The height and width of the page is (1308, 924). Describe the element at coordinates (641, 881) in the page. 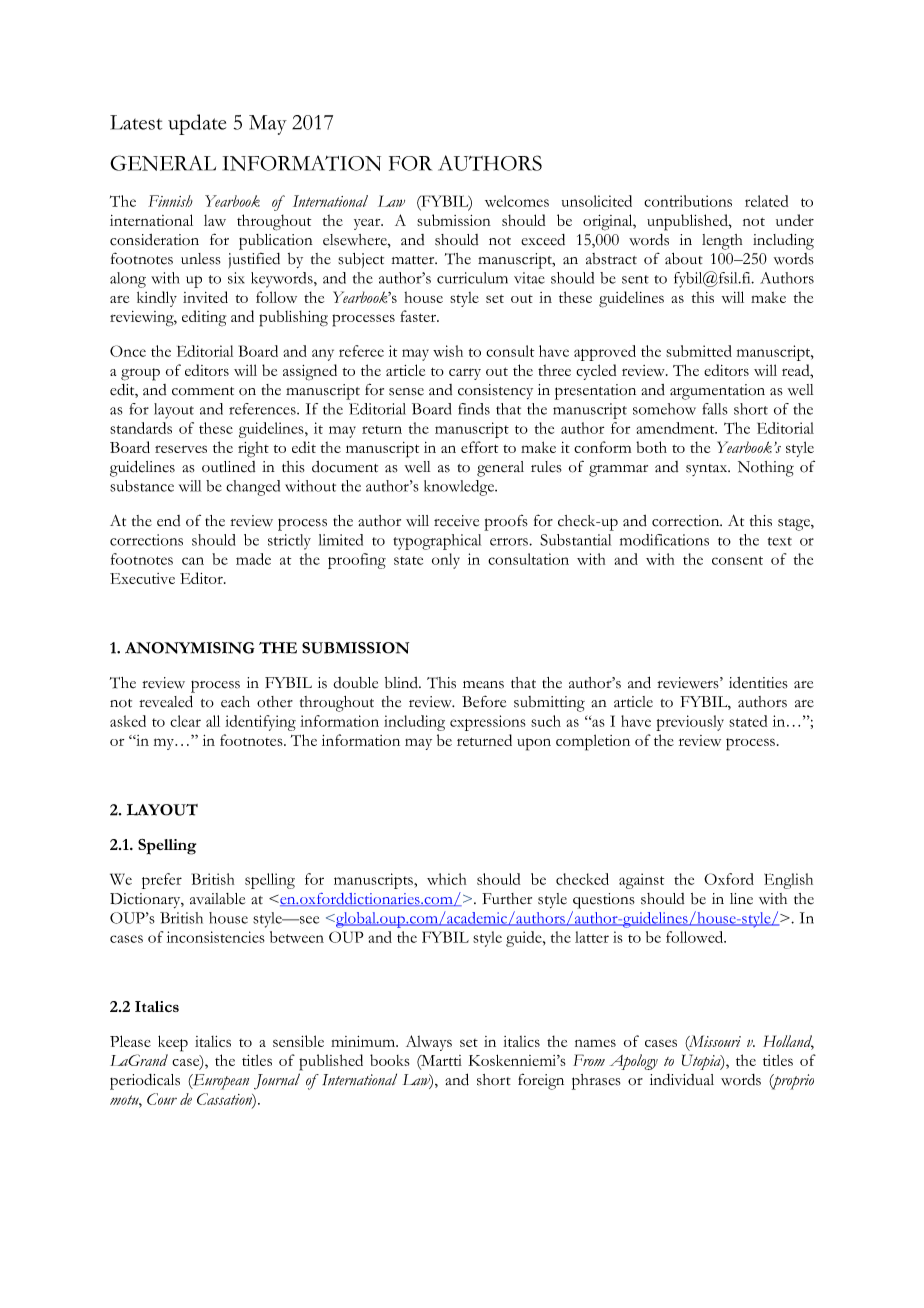

I see `against` at that location.
